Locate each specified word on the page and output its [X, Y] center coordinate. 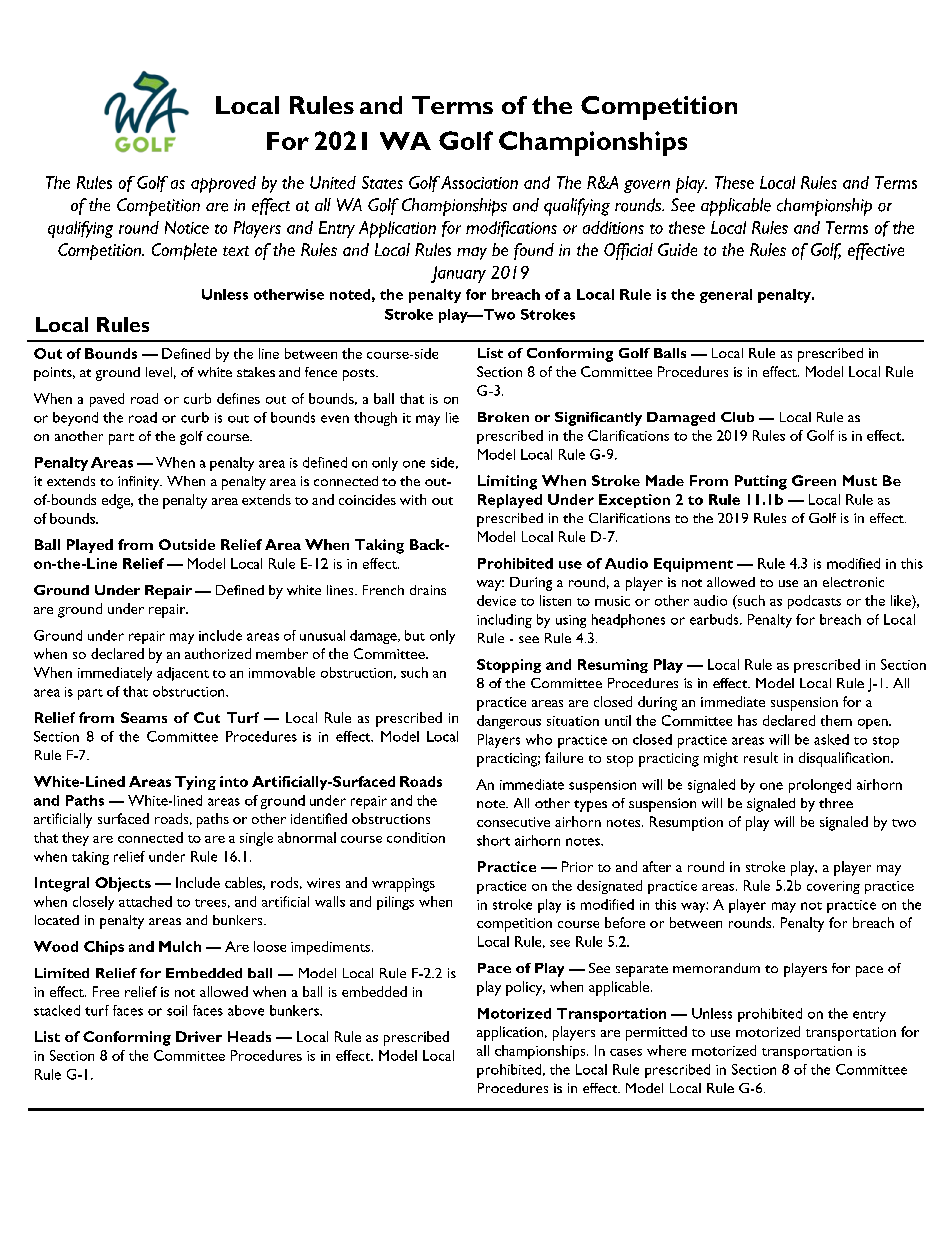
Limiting [507, 482]
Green [814, 480]
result [761, 757]
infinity [140, 483]
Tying [195, 783]
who [539, 739]
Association [479, 182]
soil [177, 1010]
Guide [677, 249]
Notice [187, 227]
